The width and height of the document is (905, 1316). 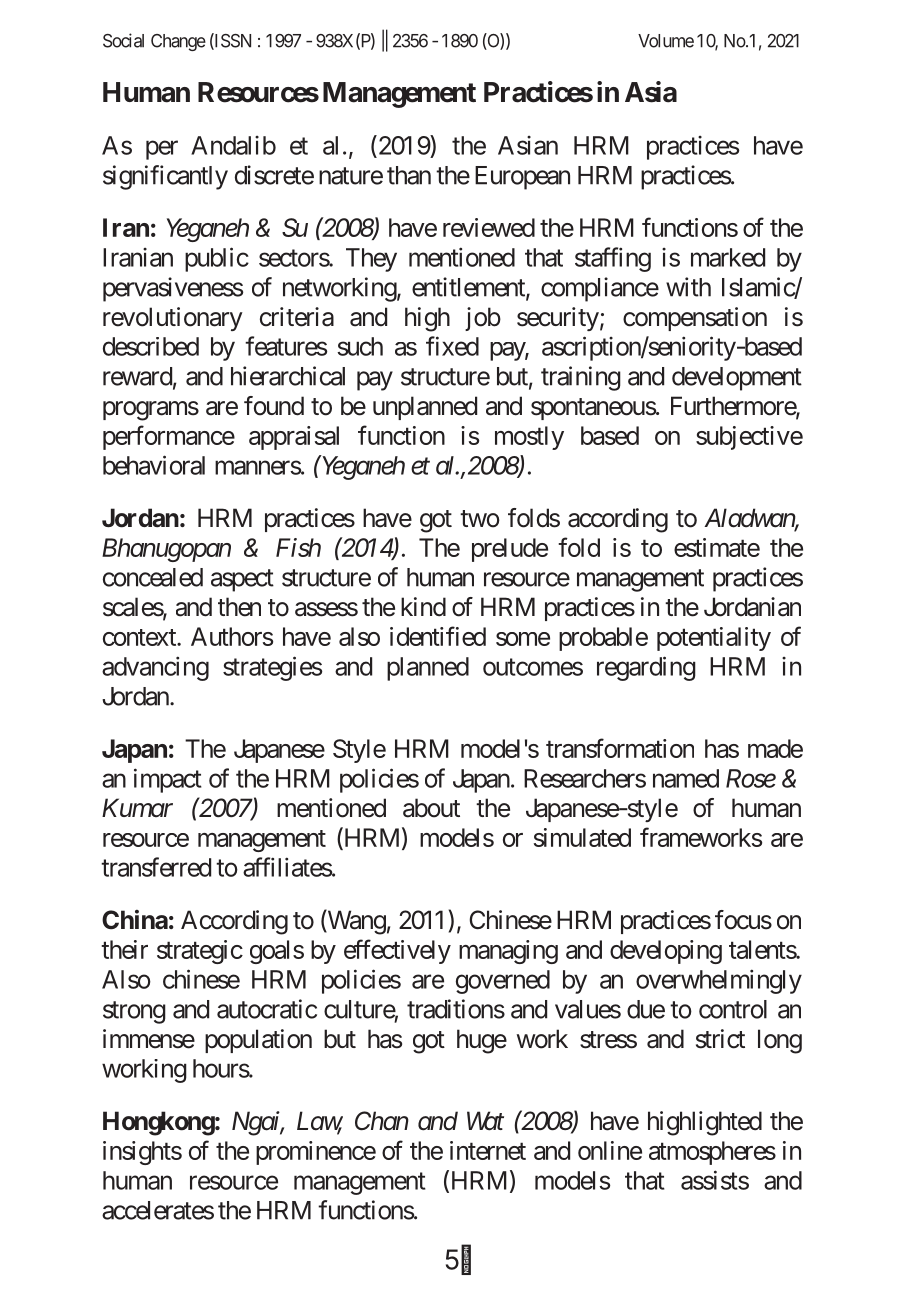 What do you see at coordinates (123, 40) in the document?
I see `Social` at bounding box center [123, 40].
